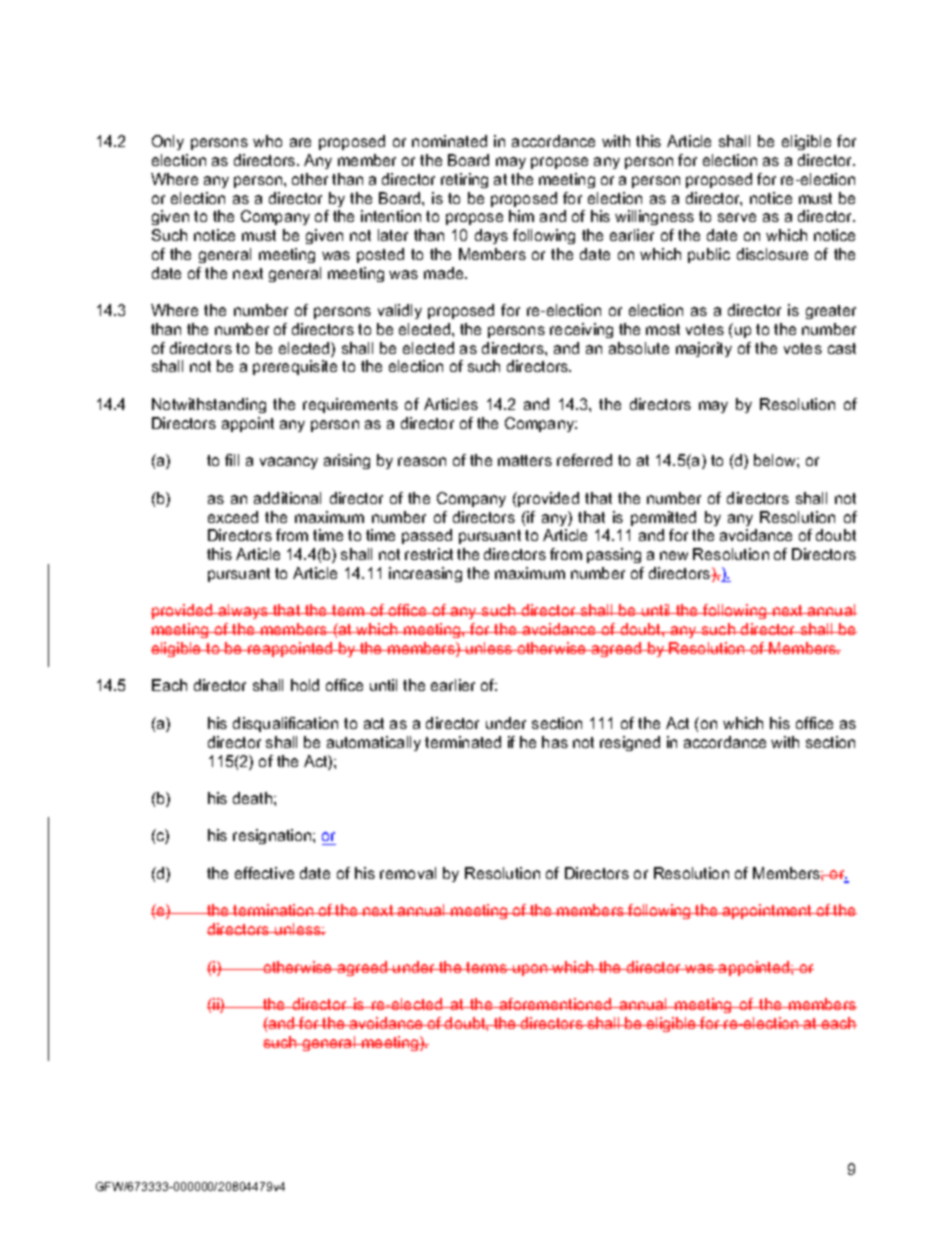 This screenshot has width=952, height=1233. Describe the element at coordinates (674, 555) in the screenshot. I see `new` at that location.
